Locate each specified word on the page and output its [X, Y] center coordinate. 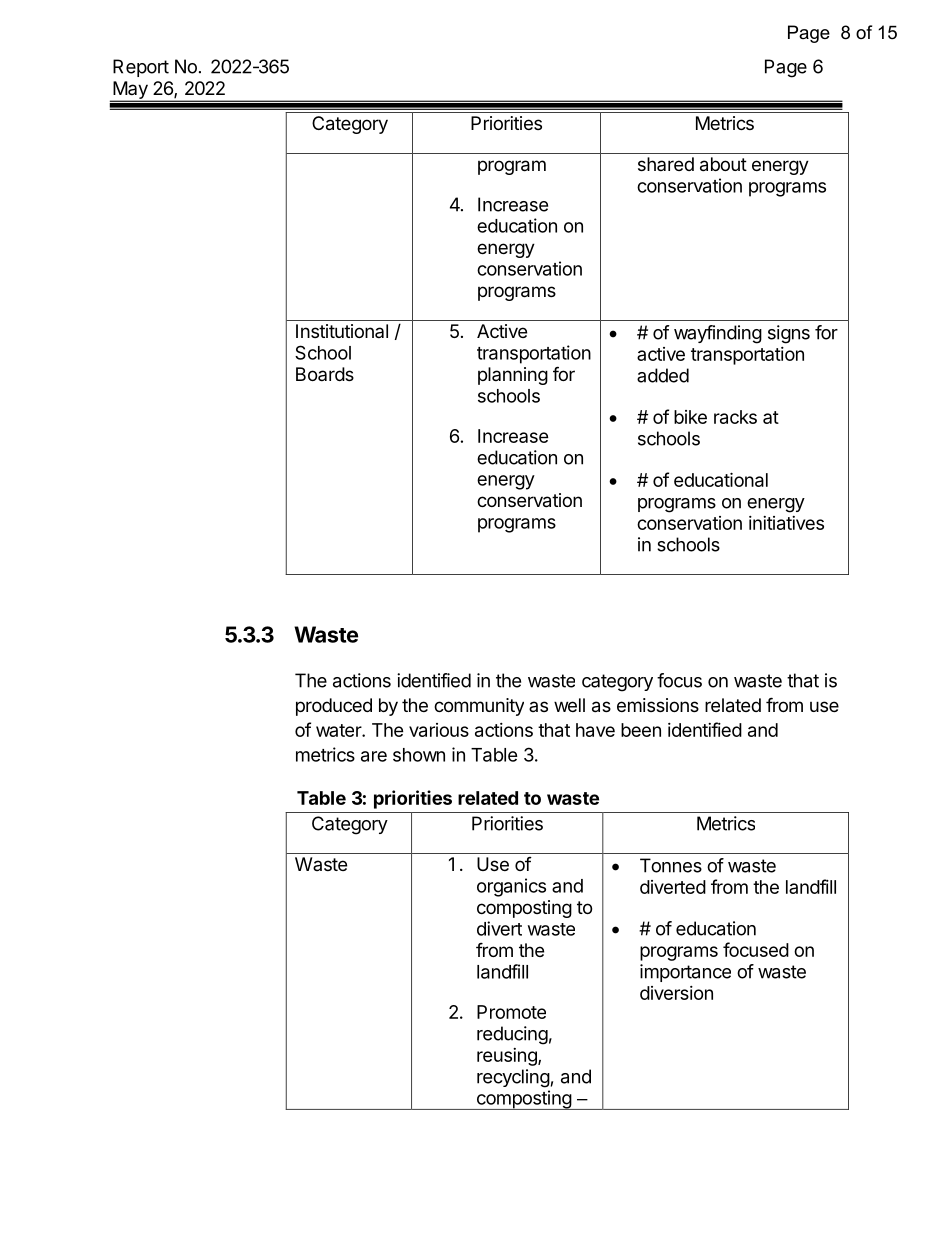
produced [334, 707]
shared [666, 164]
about [723, 164]
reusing [508, 1057]
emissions [658, 705]
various [439, 730]
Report [141, 68]
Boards [325, 374]
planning [513, 376]
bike [690, 417]
